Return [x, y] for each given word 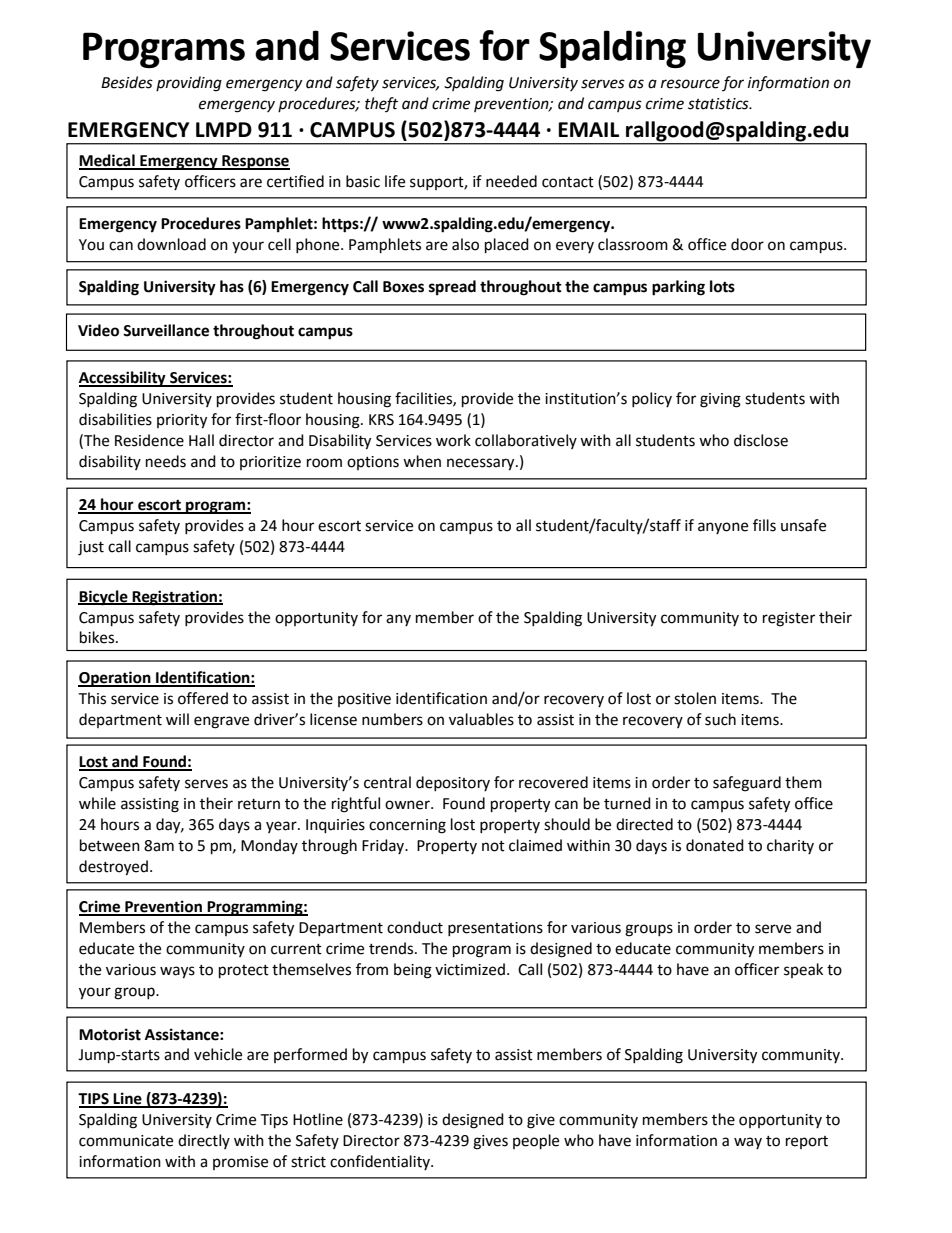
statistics [719, 104]
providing [189, 84]
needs [166, 461]
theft [381, 104]
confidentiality [381, 1162]
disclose [761, 440]
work [453, 440]
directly [204, 1141]
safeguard [747, 784]
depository [453, 783]
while [97, 803]
